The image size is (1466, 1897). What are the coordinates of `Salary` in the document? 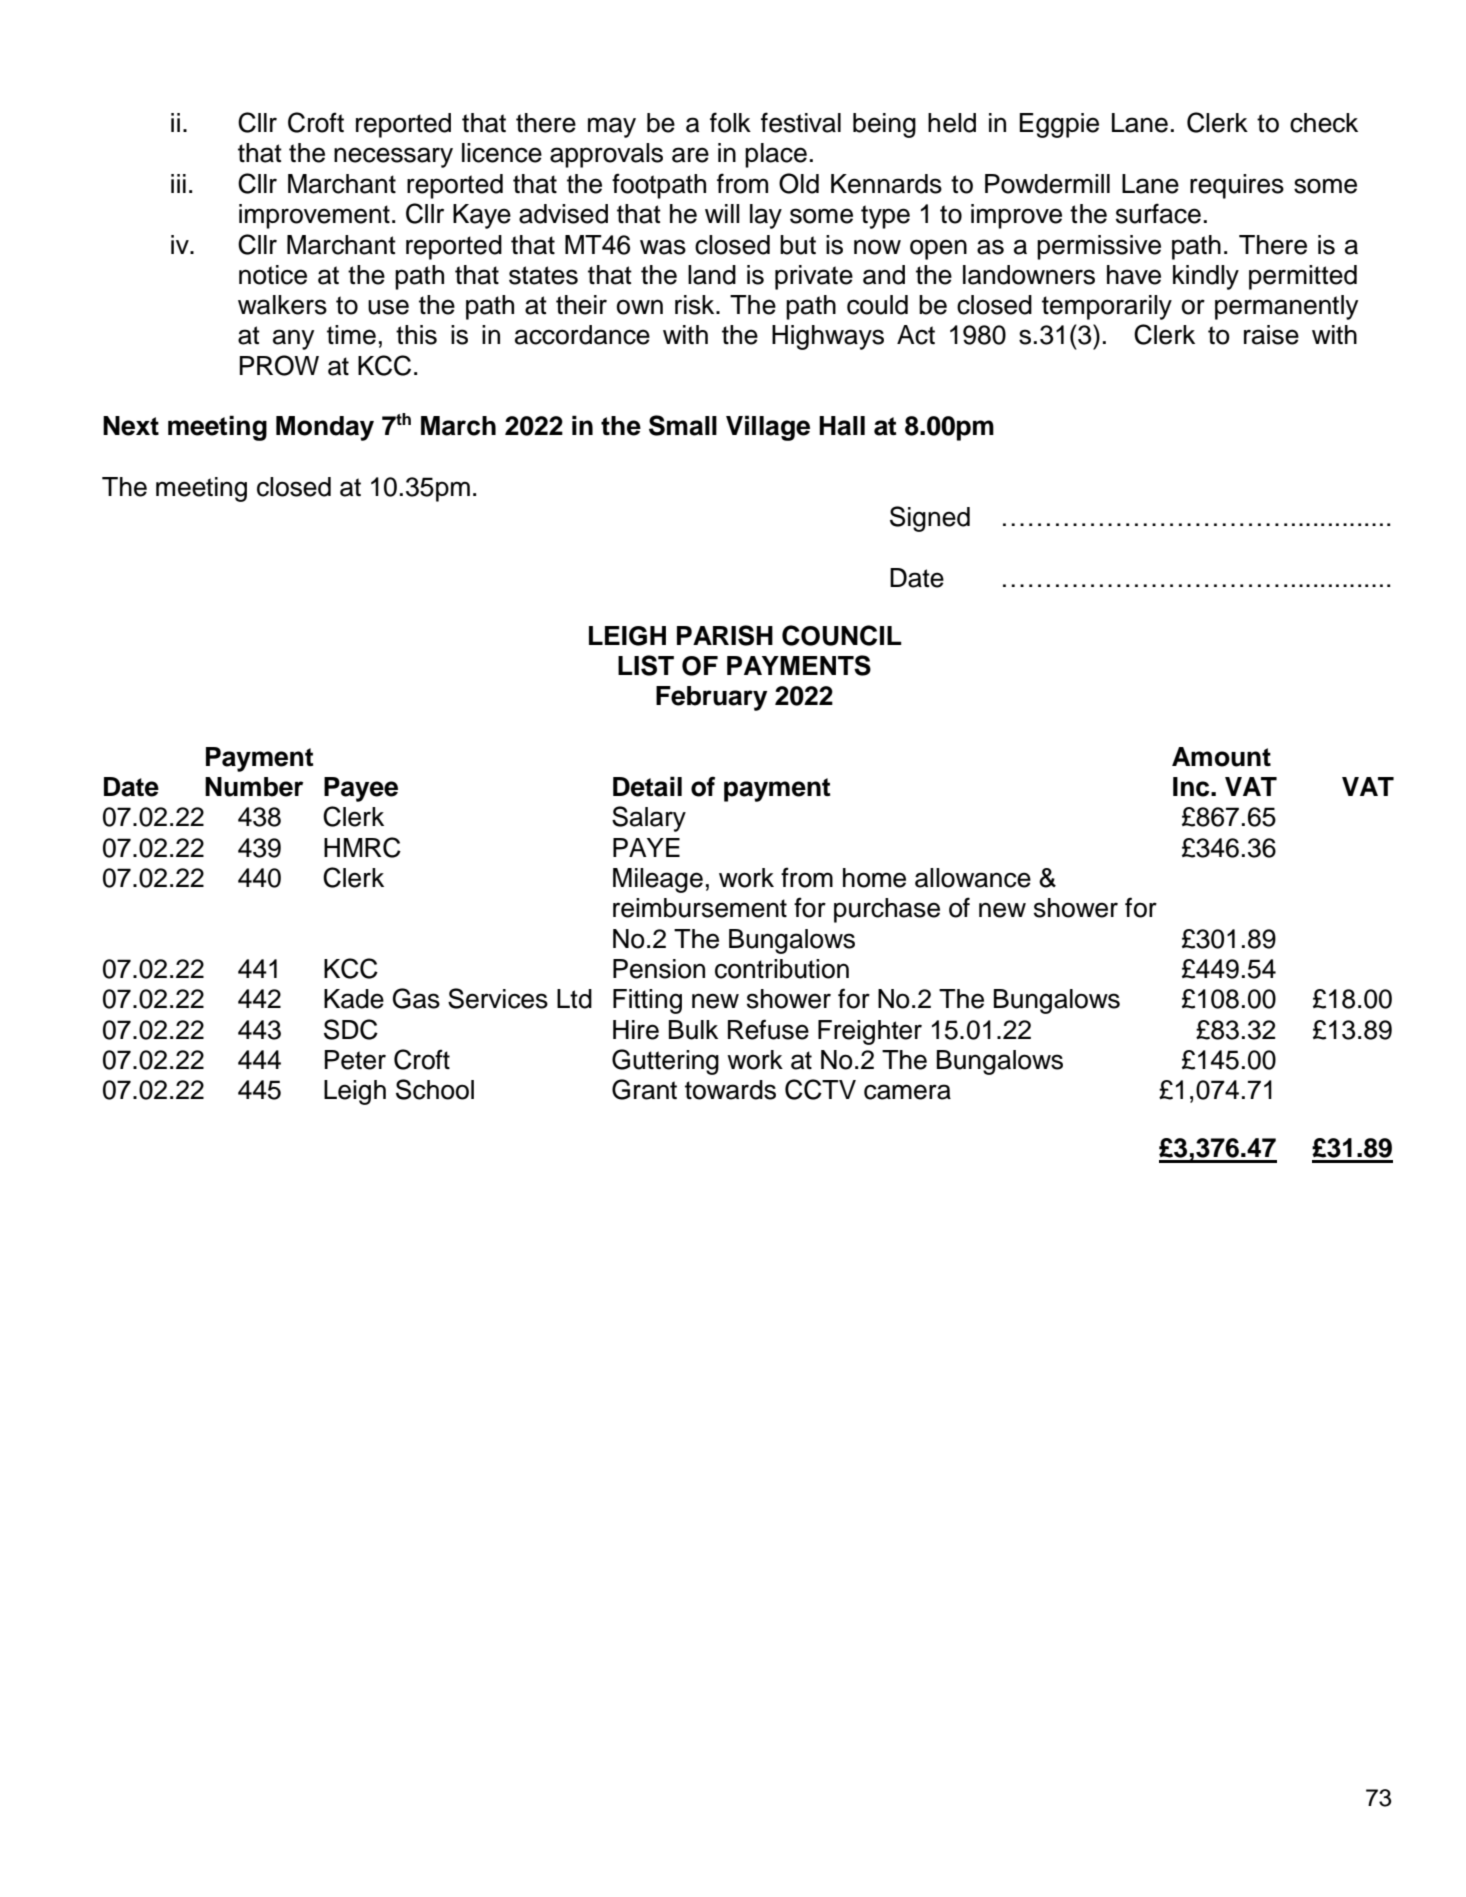 It's located at (649, 819).
